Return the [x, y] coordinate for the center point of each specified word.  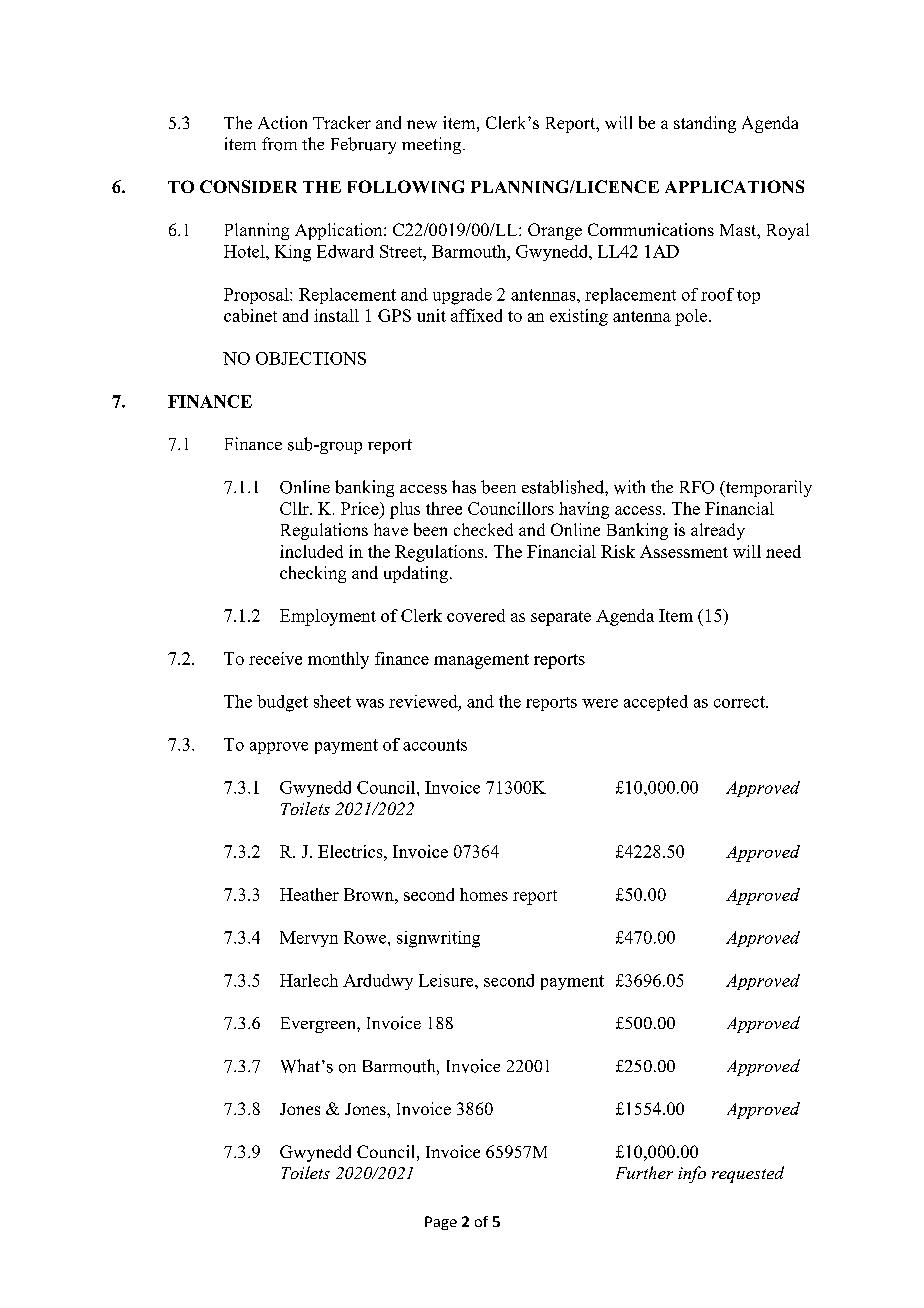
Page [441, 1223]
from [279, 144]
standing [705, 124]
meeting [433, 145]
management [481, 661]
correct [740, 702]
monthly [338, 660]
